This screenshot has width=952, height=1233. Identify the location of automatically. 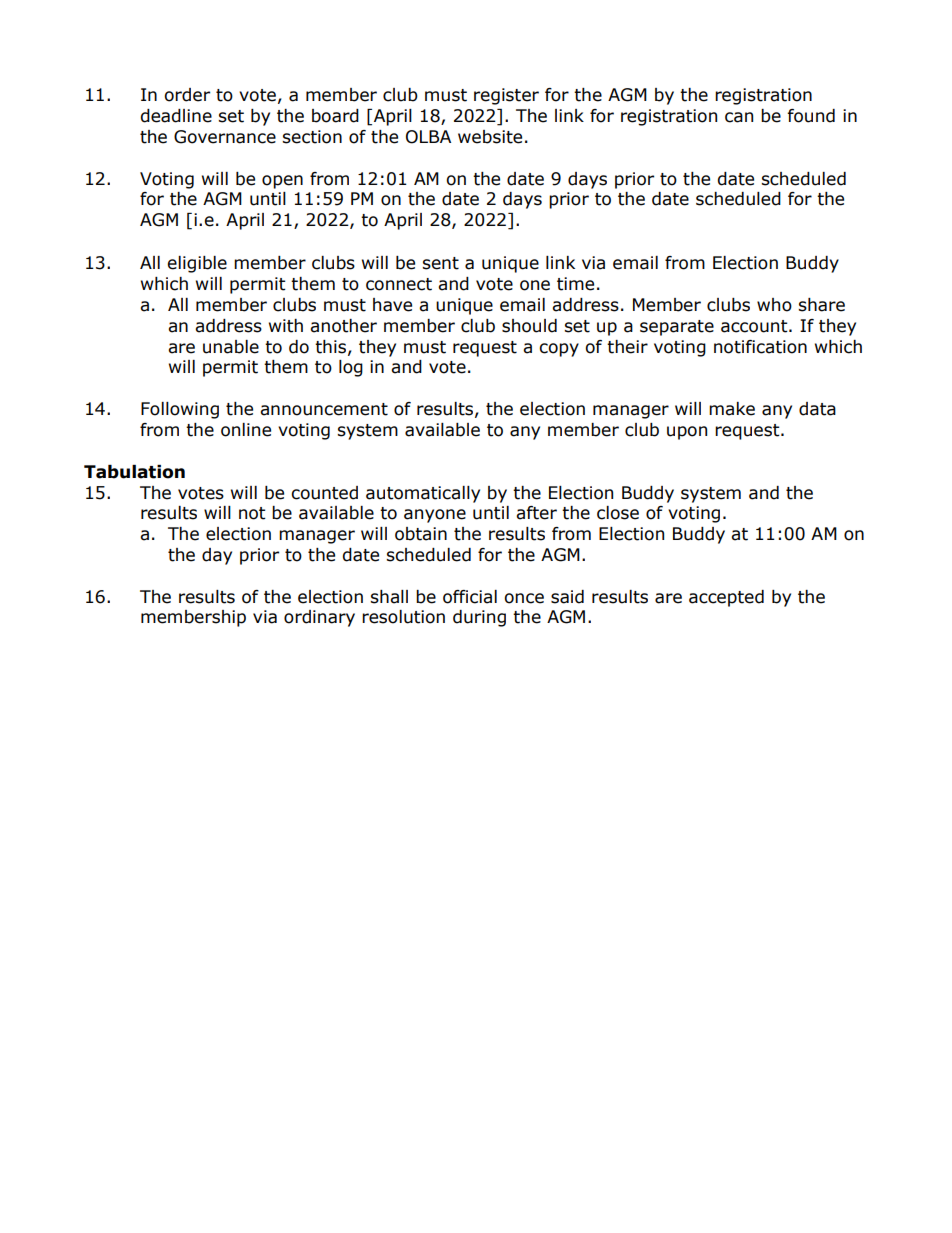
(423, 494).
